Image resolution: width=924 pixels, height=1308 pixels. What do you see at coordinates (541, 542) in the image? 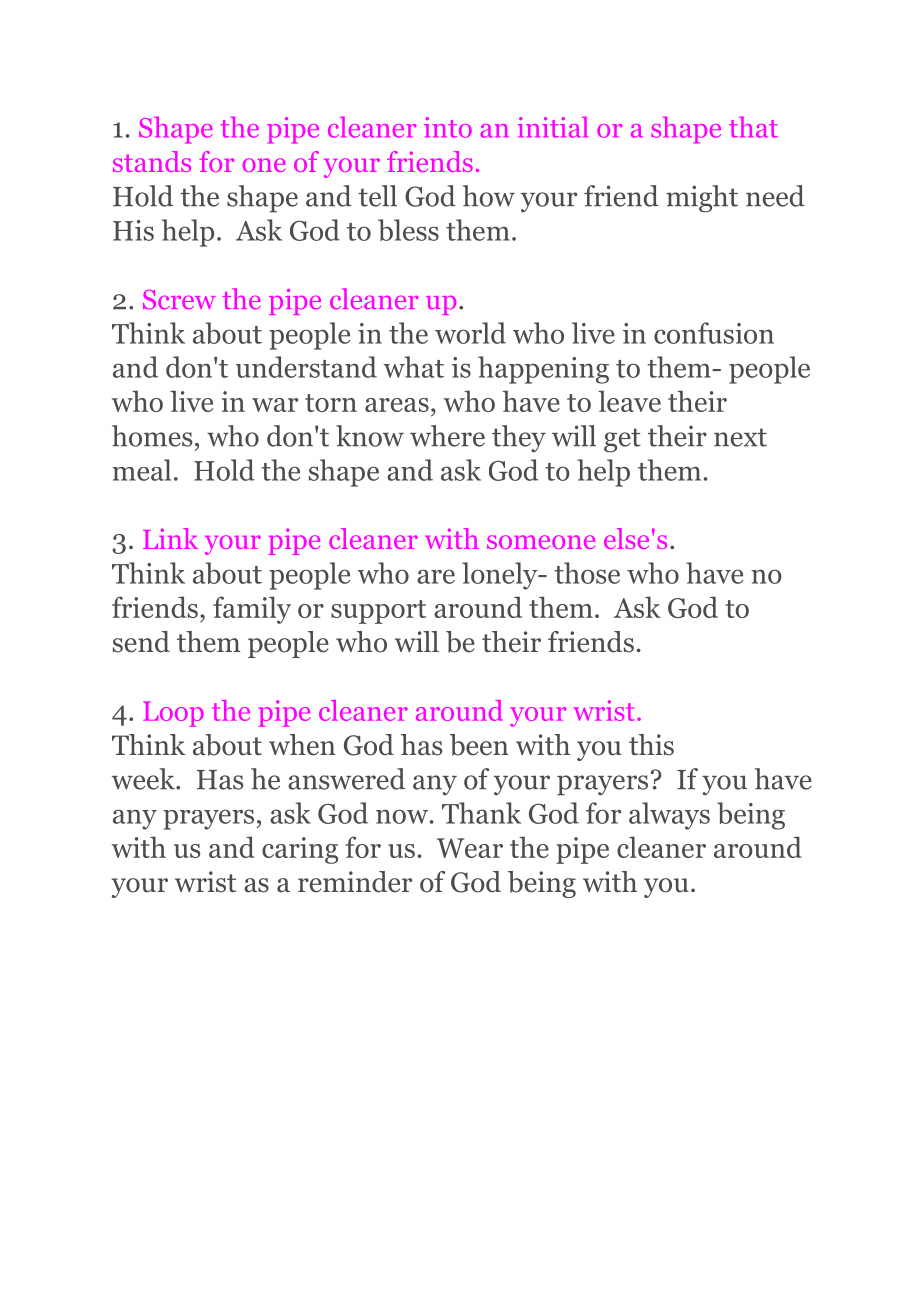
I see `someone` at bounding box center [541, 542].
